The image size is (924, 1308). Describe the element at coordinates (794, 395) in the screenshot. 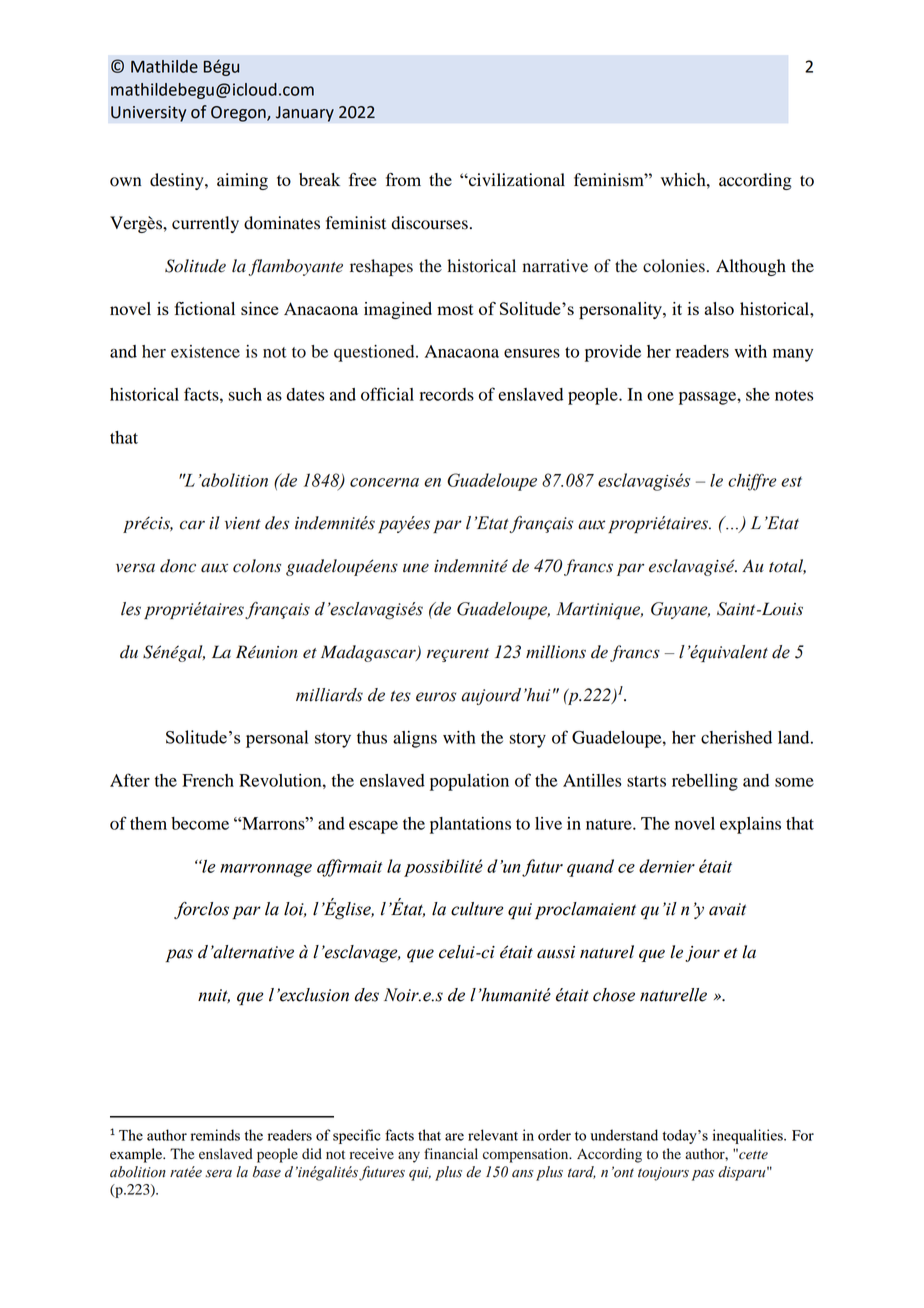

I see `notes` at that location.
